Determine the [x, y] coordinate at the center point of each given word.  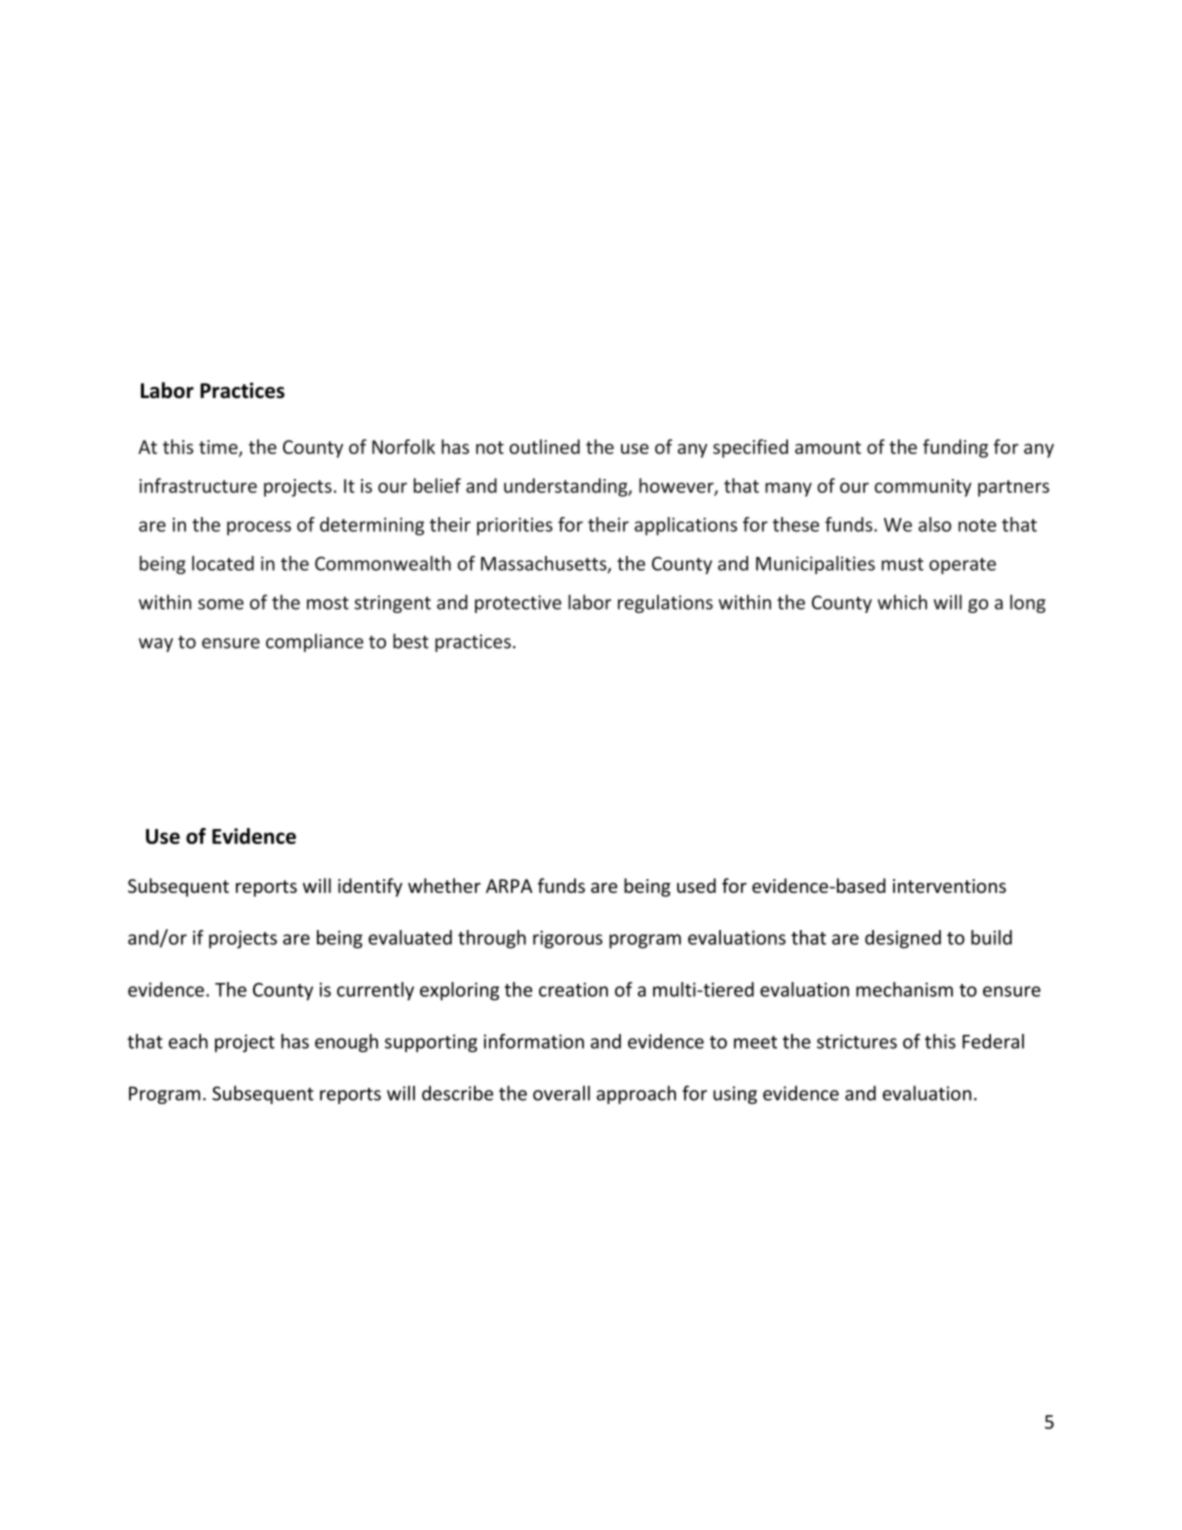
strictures [857, 1041]
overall [561, 1093]
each [188, 1041]
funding [955, 448]
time [219, 448]
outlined [544, 446]
